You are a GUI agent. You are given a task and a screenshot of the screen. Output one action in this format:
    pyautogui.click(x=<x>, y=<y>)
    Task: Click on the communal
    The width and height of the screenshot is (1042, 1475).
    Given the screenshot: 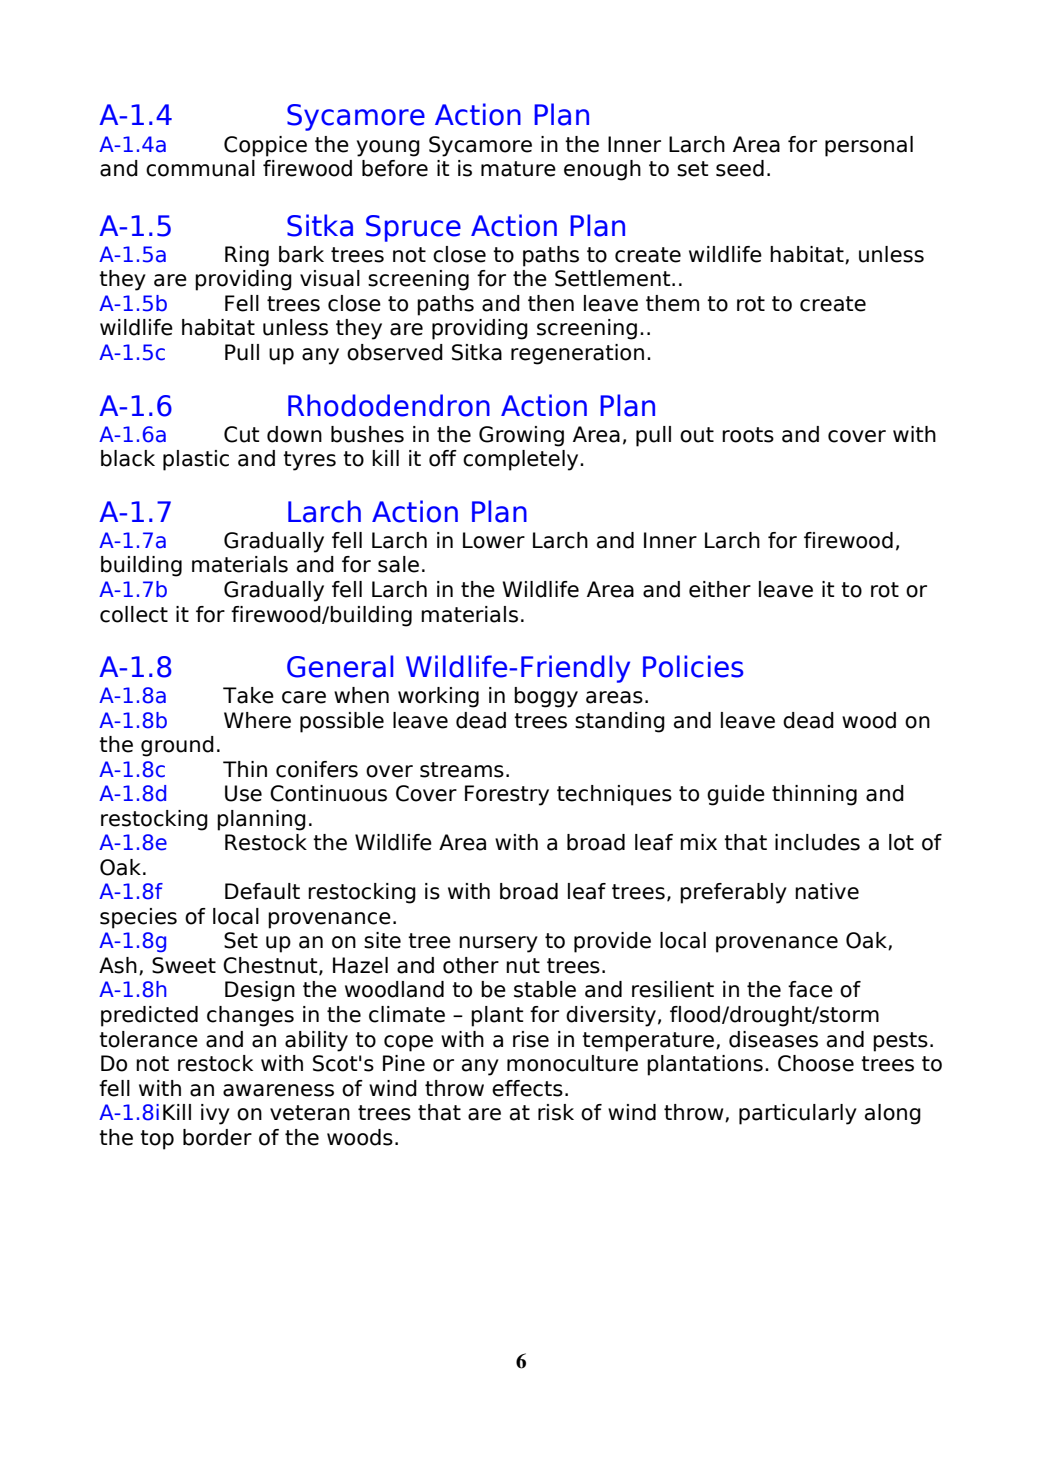 What is the action you would take?
    pyautogui.click(x=200, y=168)
